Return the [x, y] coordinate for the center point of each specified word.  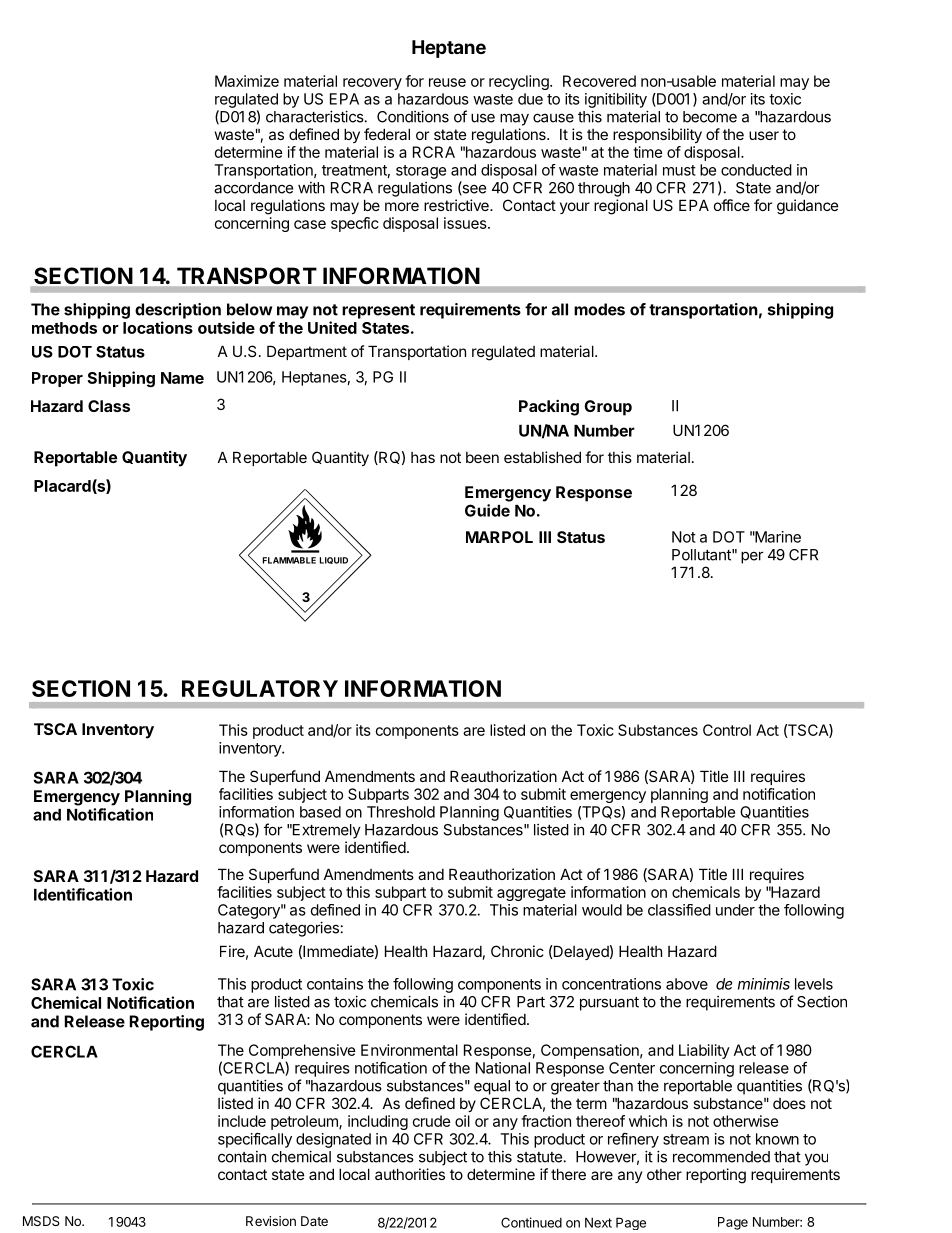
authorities [410, 1174]
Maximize [247, 81]
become [710, 117]
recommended [721, 1157]
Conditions [413, 116]
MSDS [41, 1221]
